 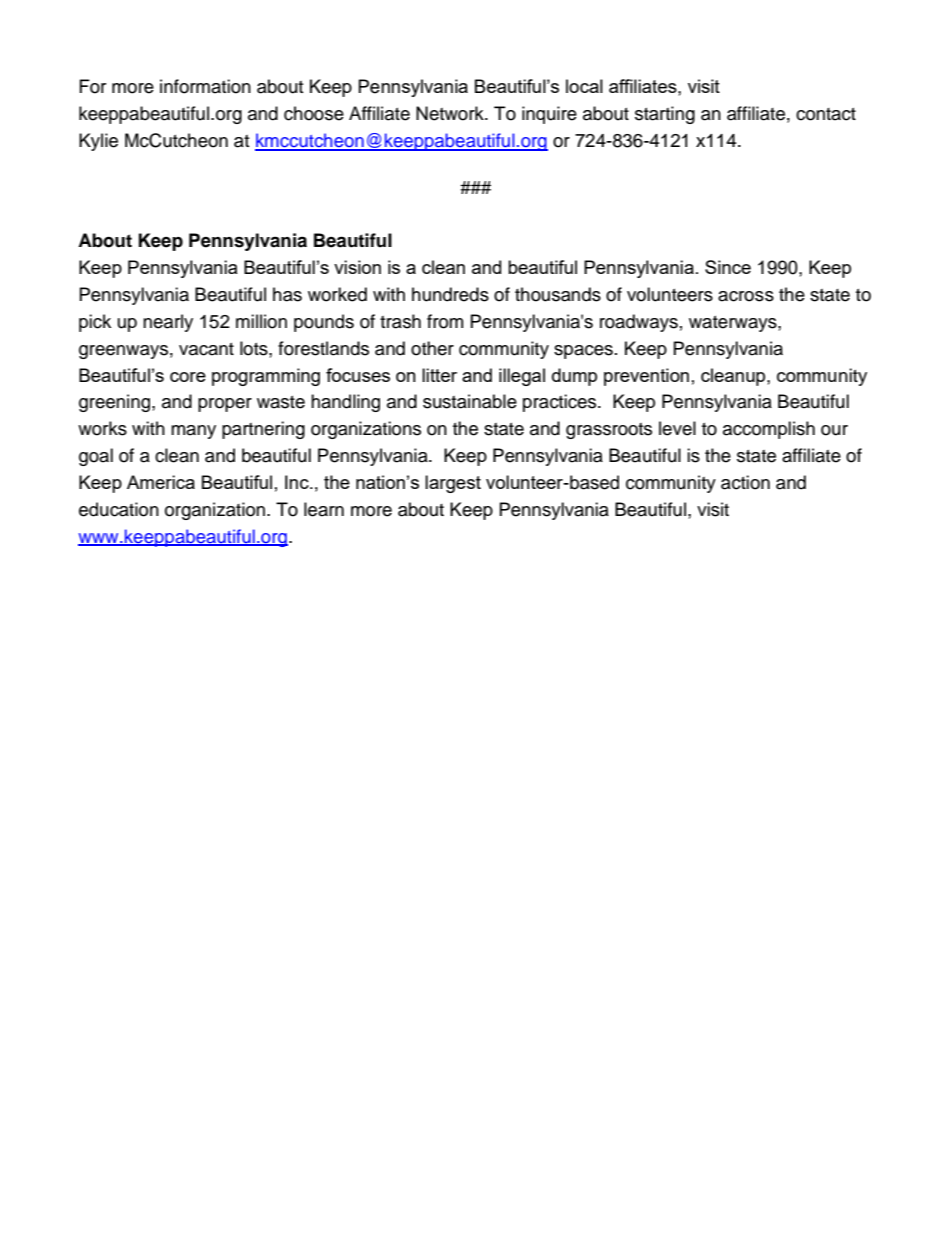 What do you see at coordinates (161, 482) in the page?
I see `America` at bounding box center [161, 482].
